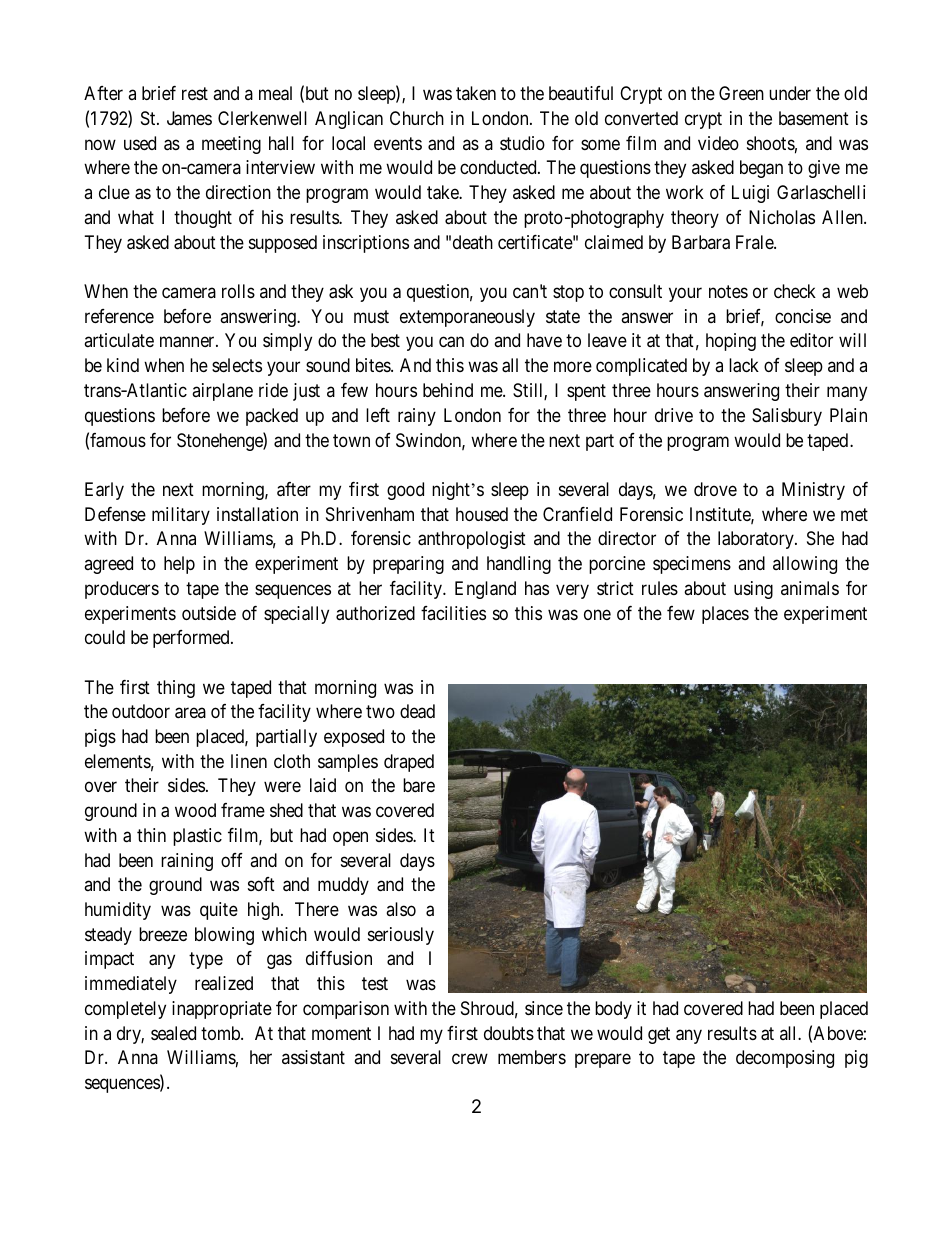  What do you see at coordinates (744, 365) in the image?
I see `lack` at bounding box center [744, 365].
